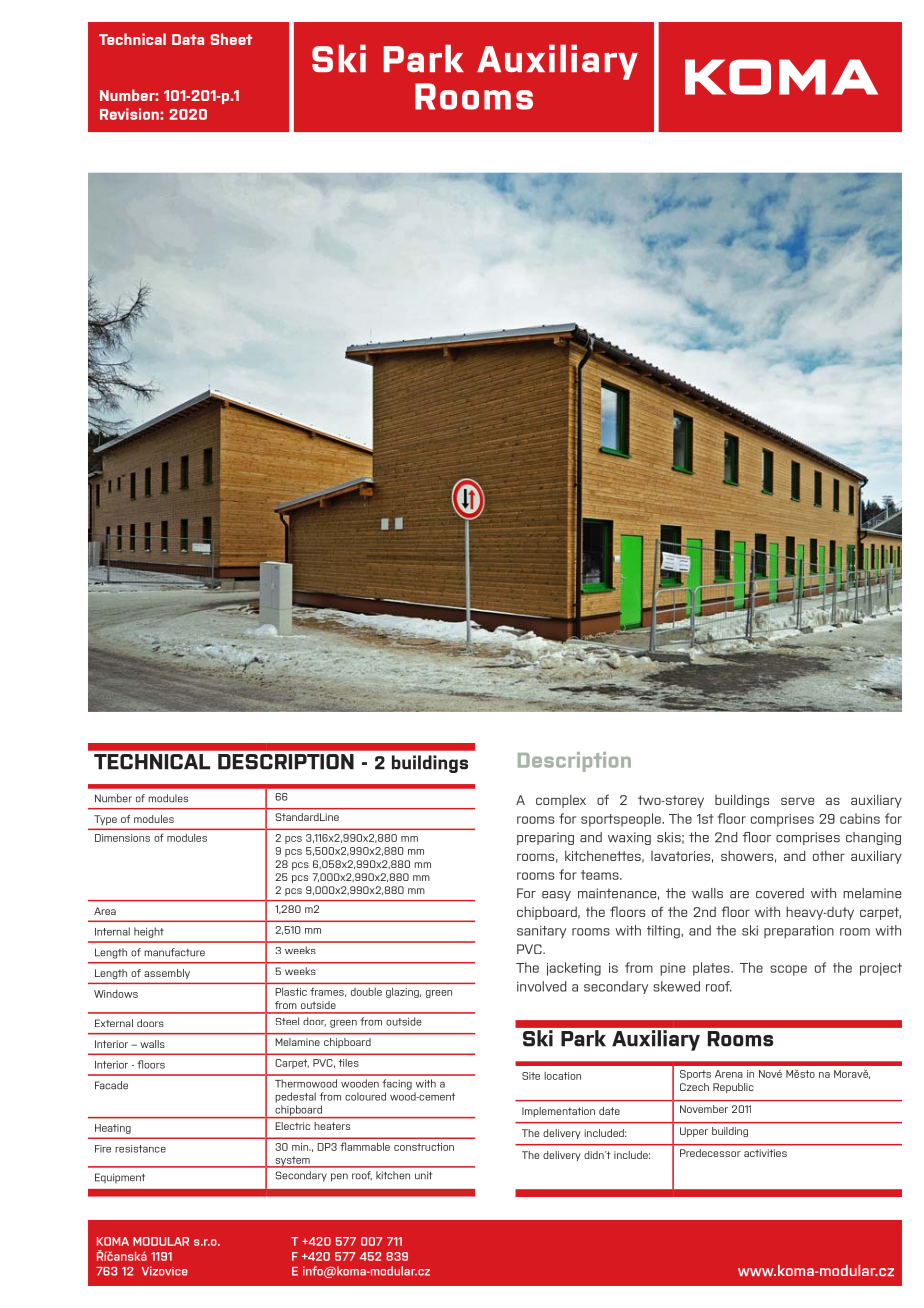  I want to click on resistance, so click(140, 1149).
